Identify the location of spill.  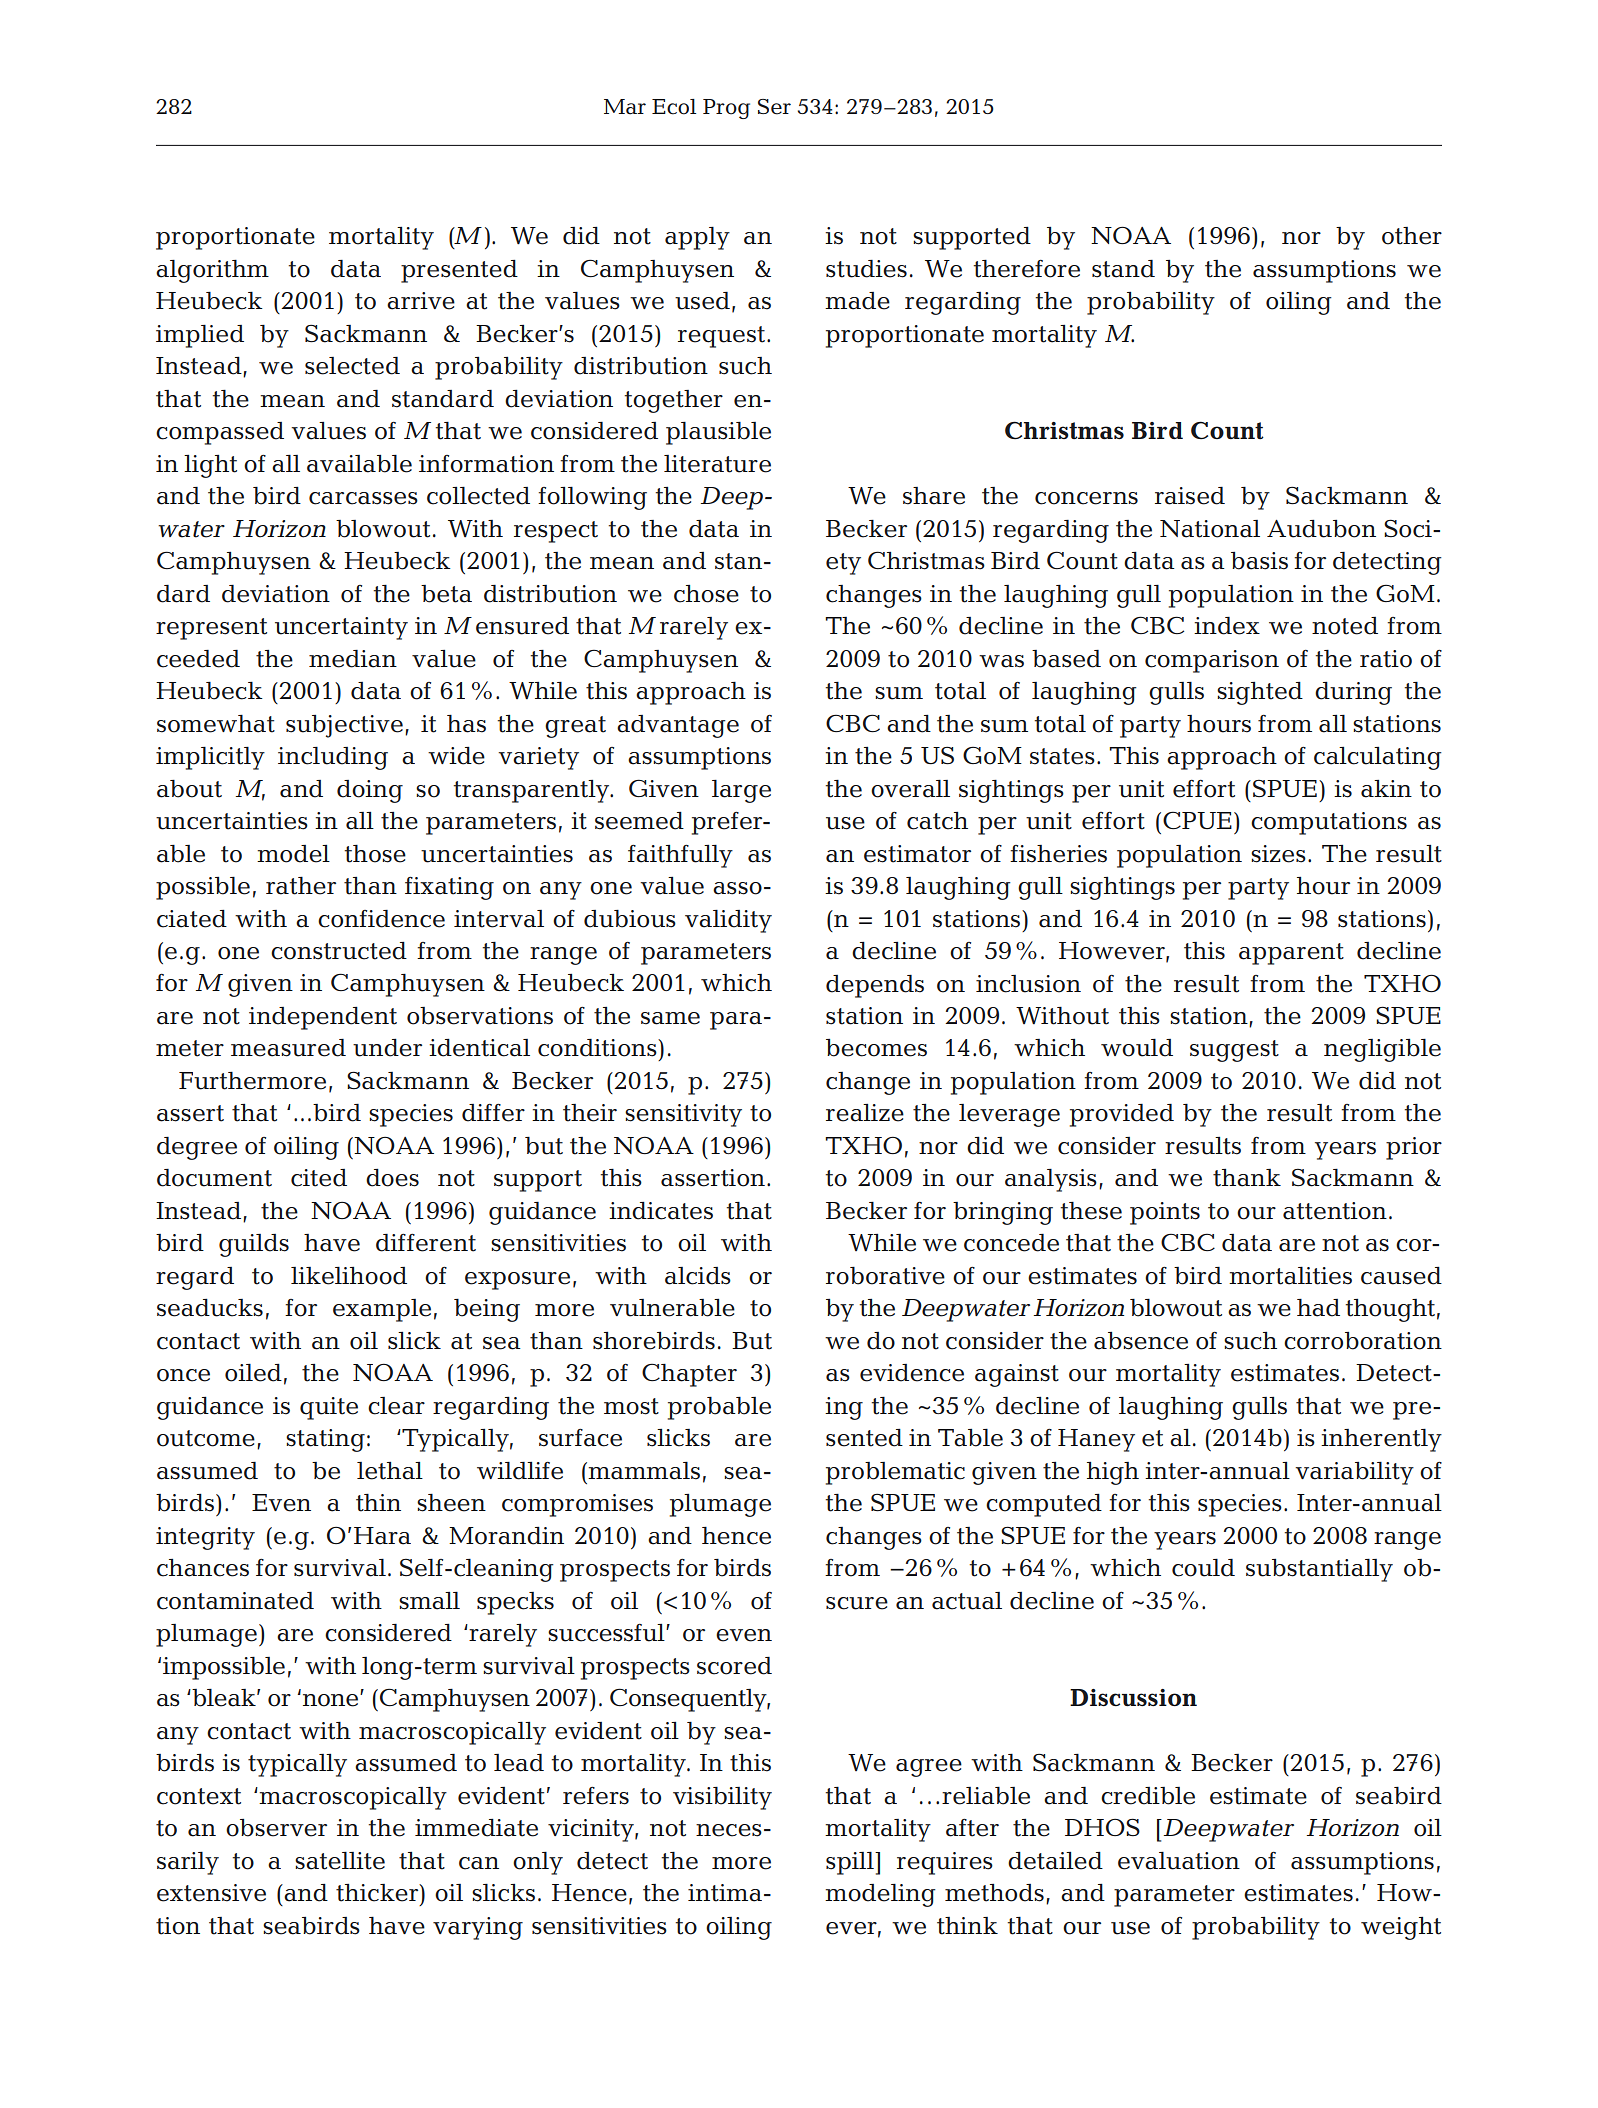
(851, 1863).
